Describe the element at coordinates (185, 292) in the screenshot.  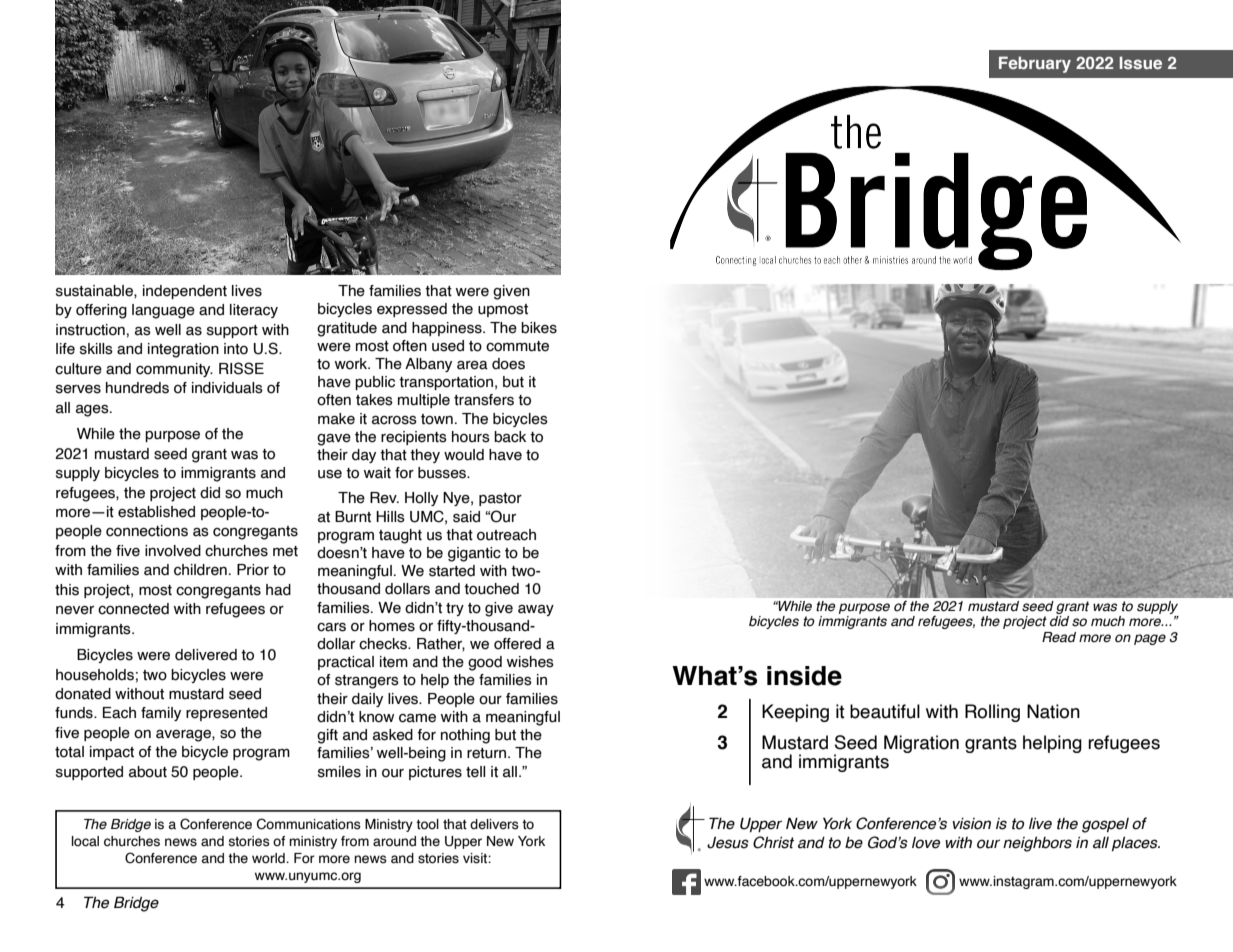
I see `independent` at that location.
